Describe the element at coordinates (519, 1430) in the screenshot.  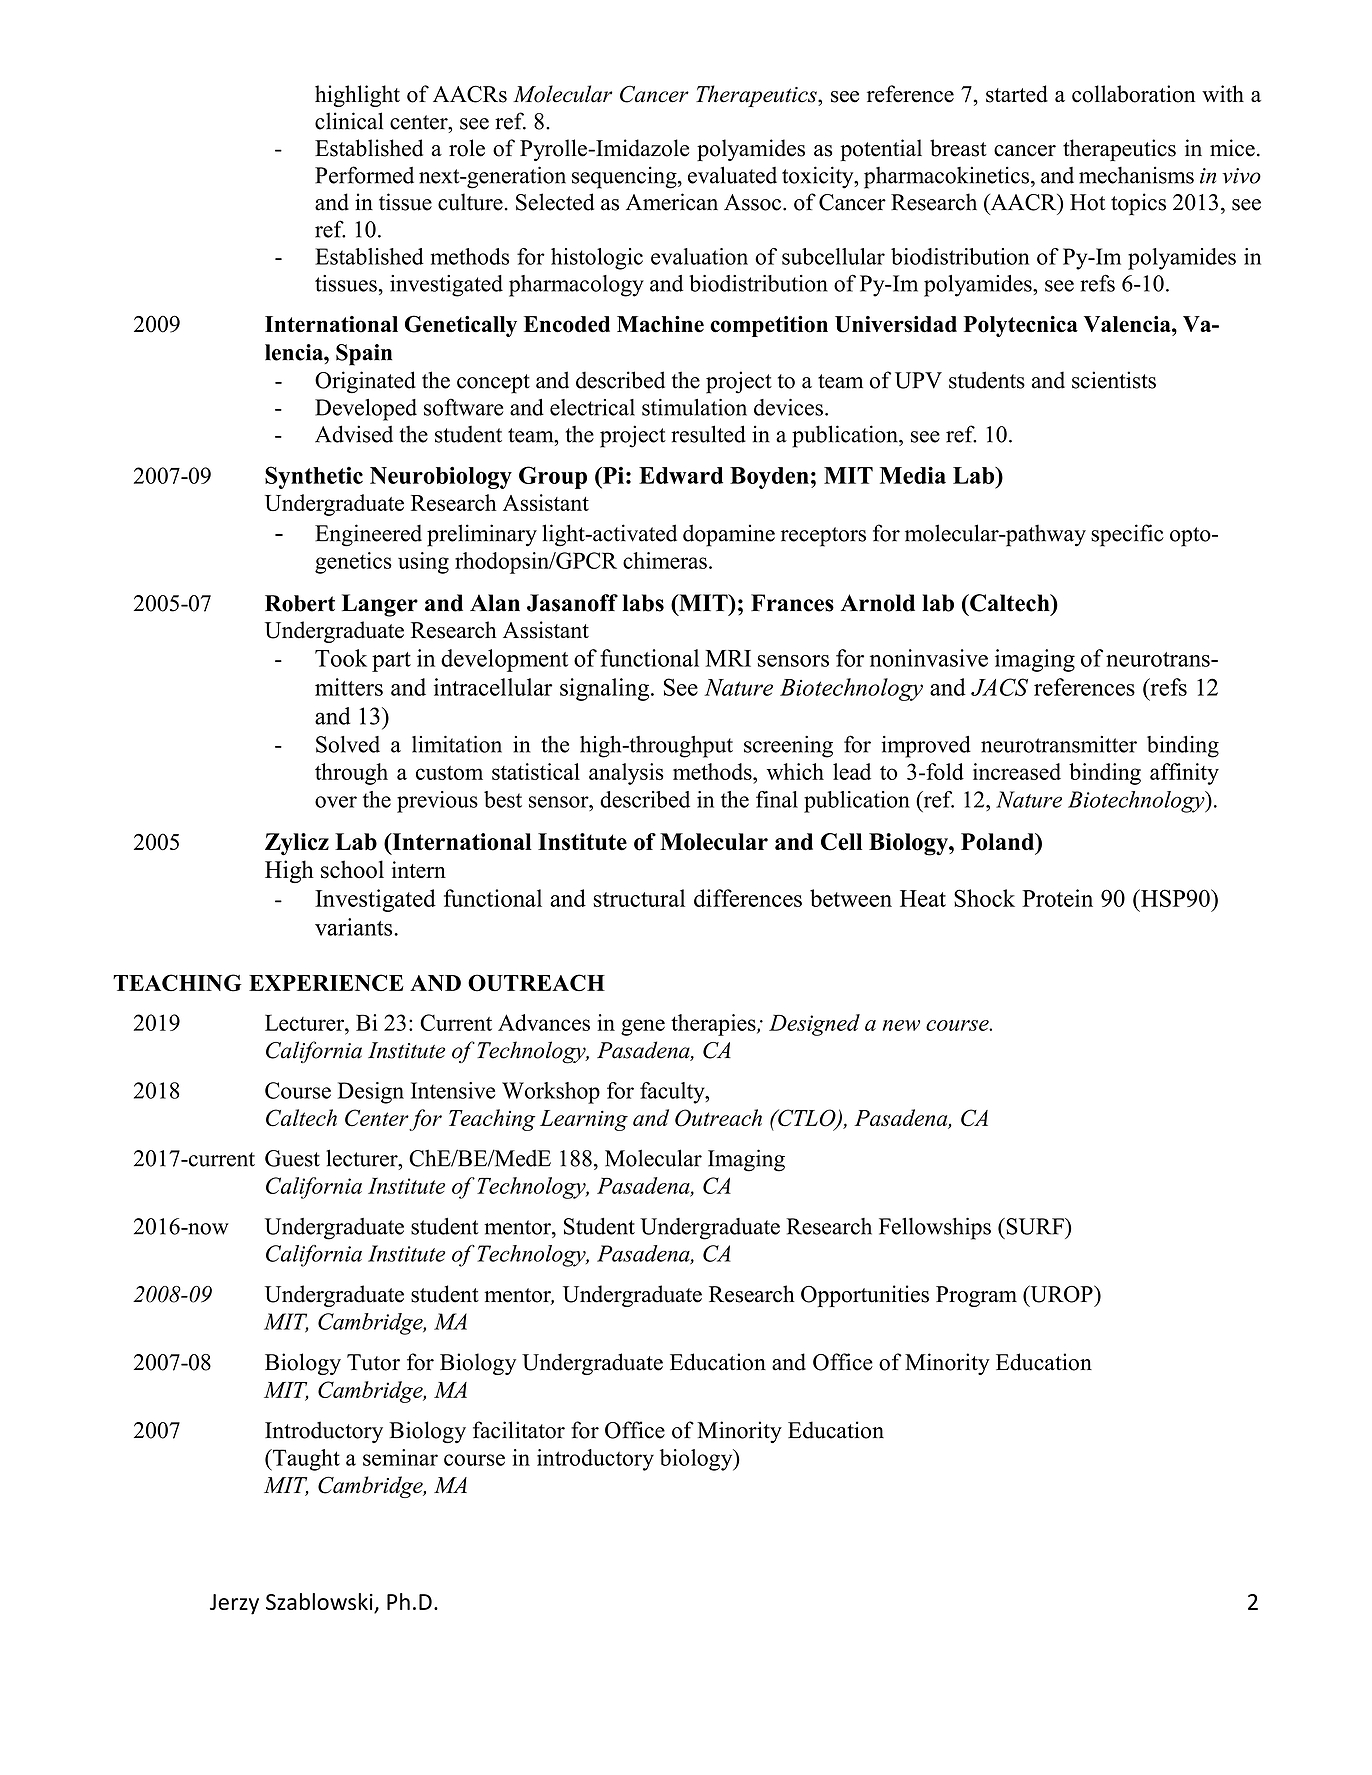
I see `facilitator` at that location.
